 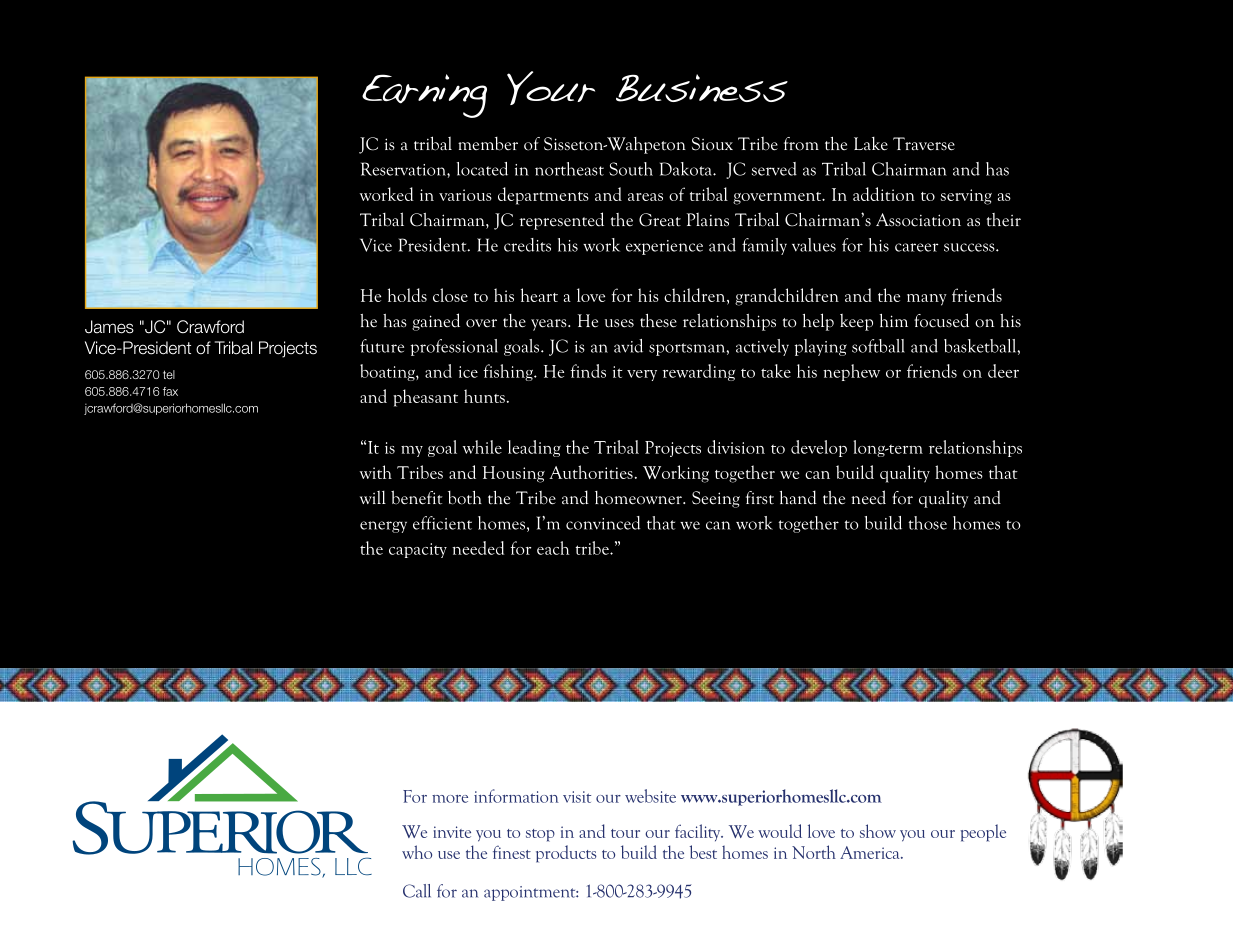 What do you see at coordinates (551, 88) in the screenshot?
I see `Your` at bounding box center [551, 88].
